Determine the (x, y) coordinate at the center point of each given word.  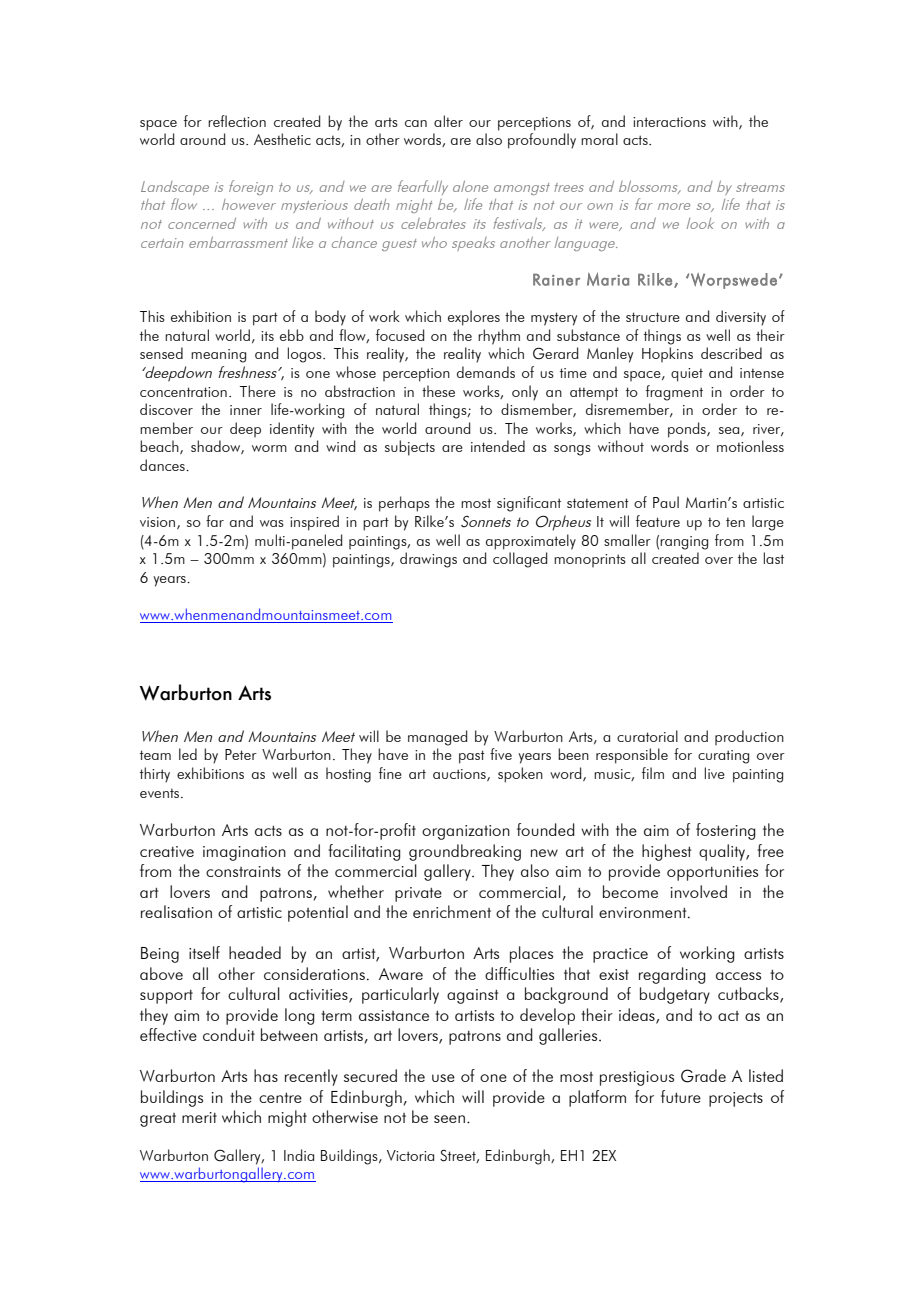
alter (448, 121)
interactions (669, 122)
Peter (241, 754)
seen (449, 1119)
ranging (684, 543)
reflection (237, 121)
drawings (428, 560)
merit (199, 1117)
